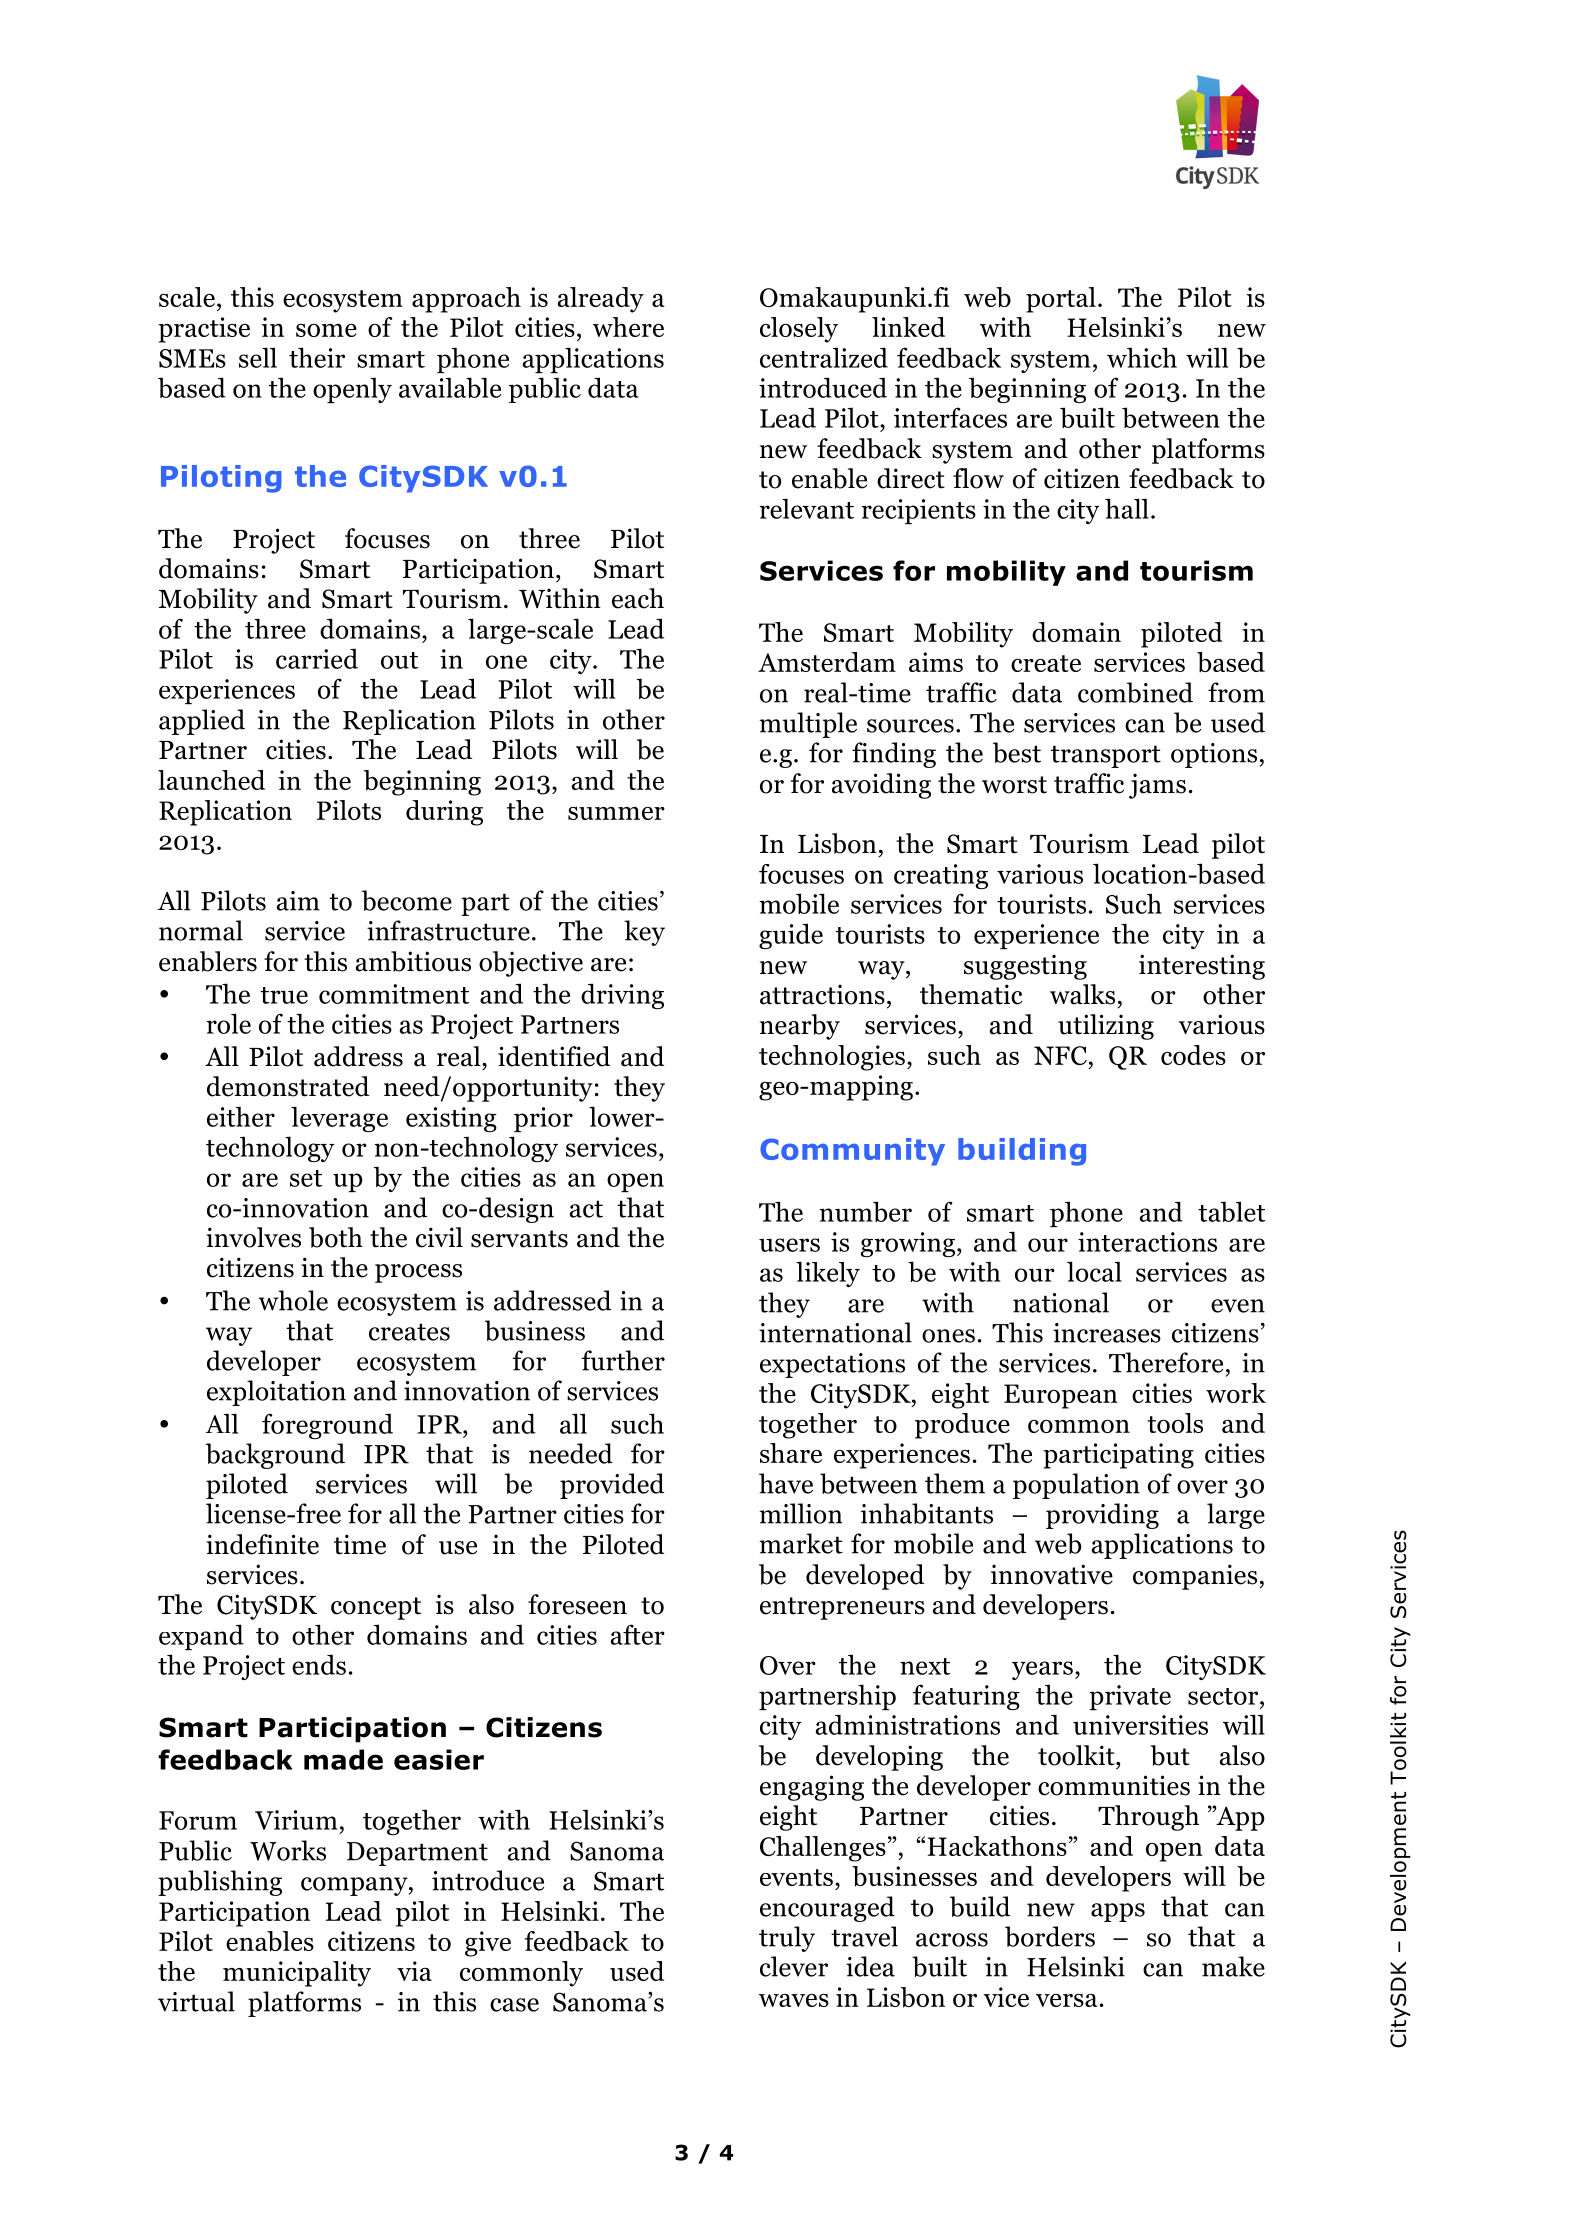 The image size is (1581, 2238). I want to click on municipality, so click(297, 1974).
